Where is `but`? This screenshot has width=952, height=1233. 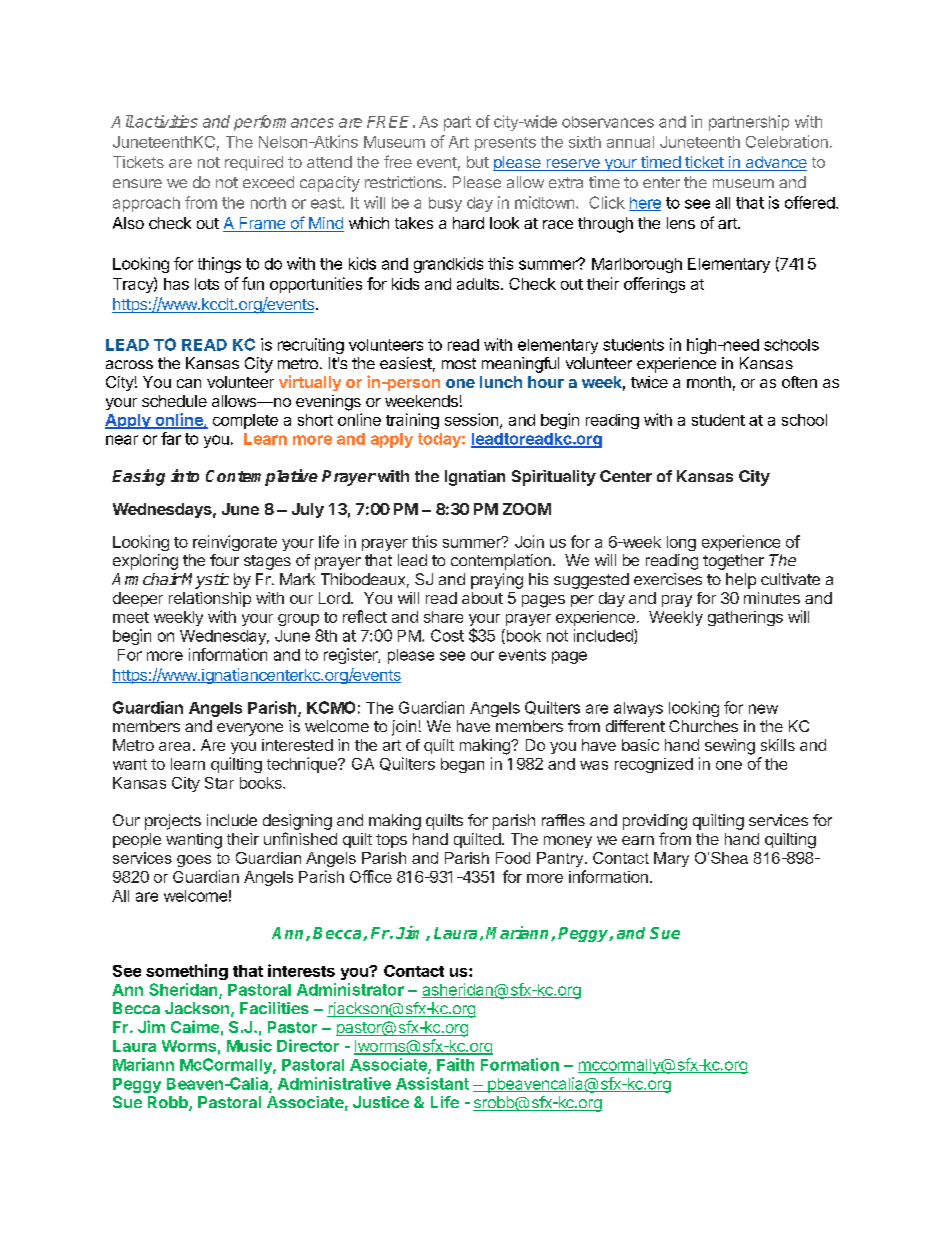 but is located at coordinates (478, 162).
